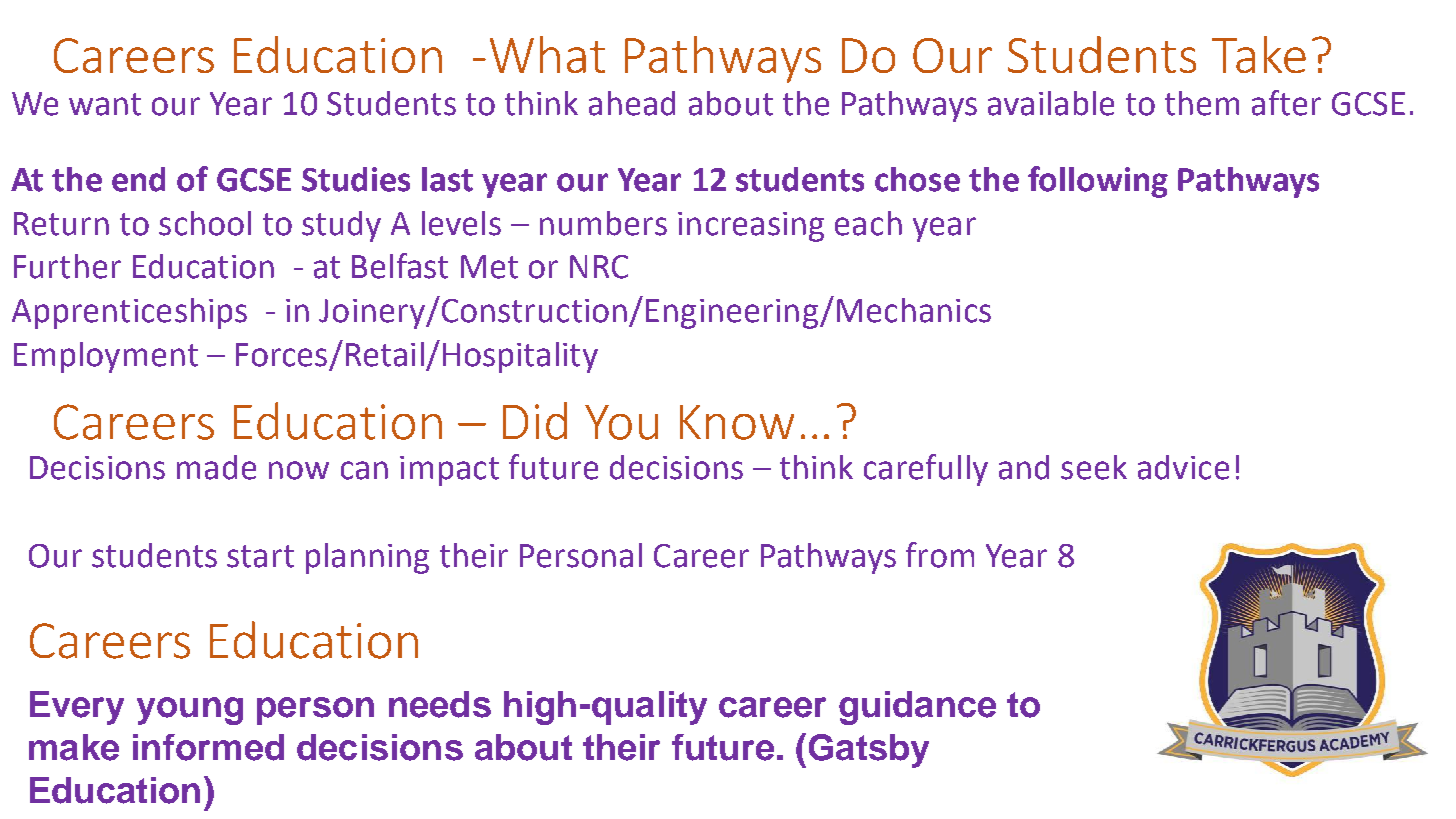 The image size is (1456, 819). What do you see at coordinates (1183, 467) in the image?
I see `advice` at bounding box center [1183, 467].
